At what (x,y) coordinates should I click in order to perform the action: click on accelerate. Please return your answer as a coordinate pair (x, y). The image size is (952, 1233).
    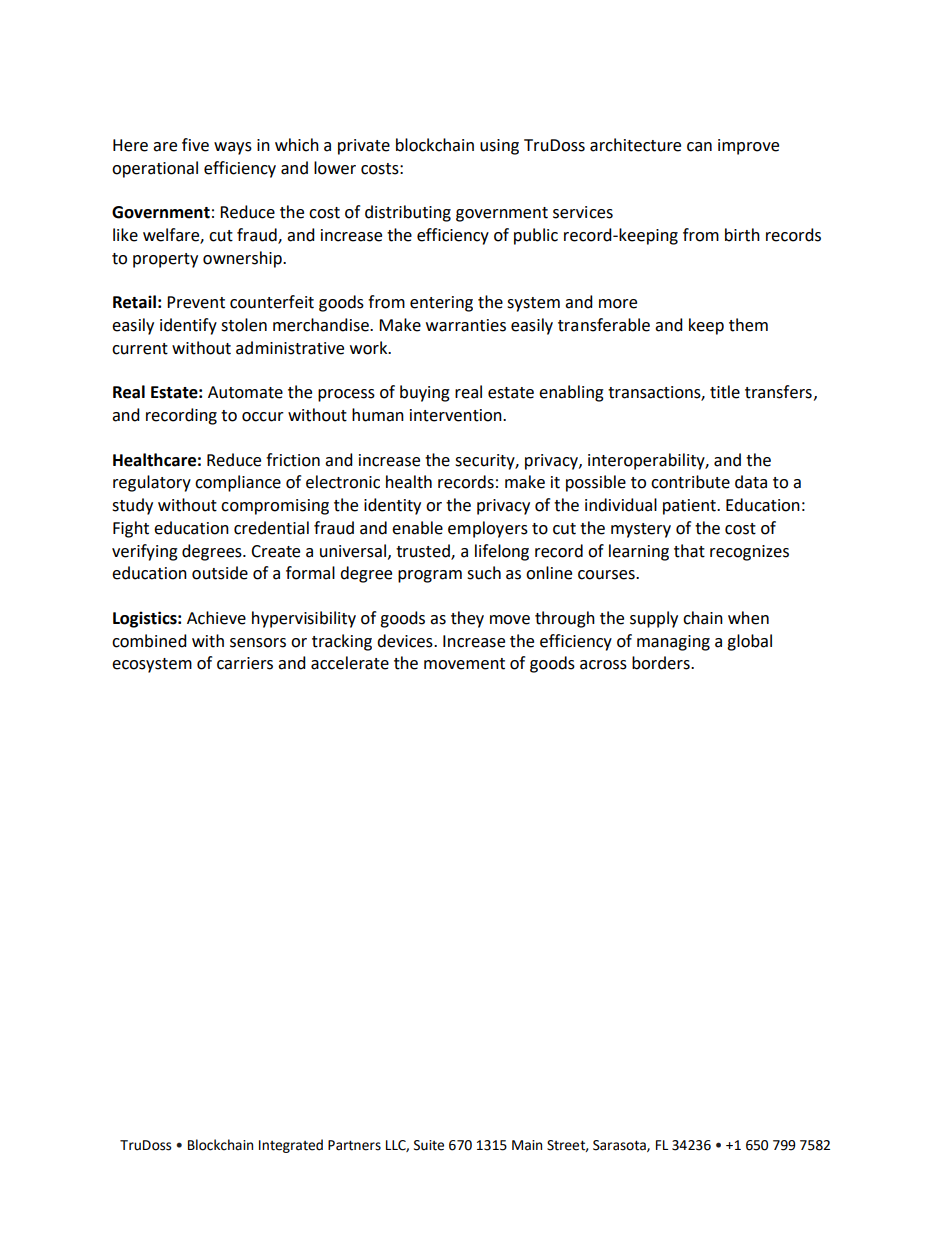
    Looking at the image, I should click on (350, 663).
